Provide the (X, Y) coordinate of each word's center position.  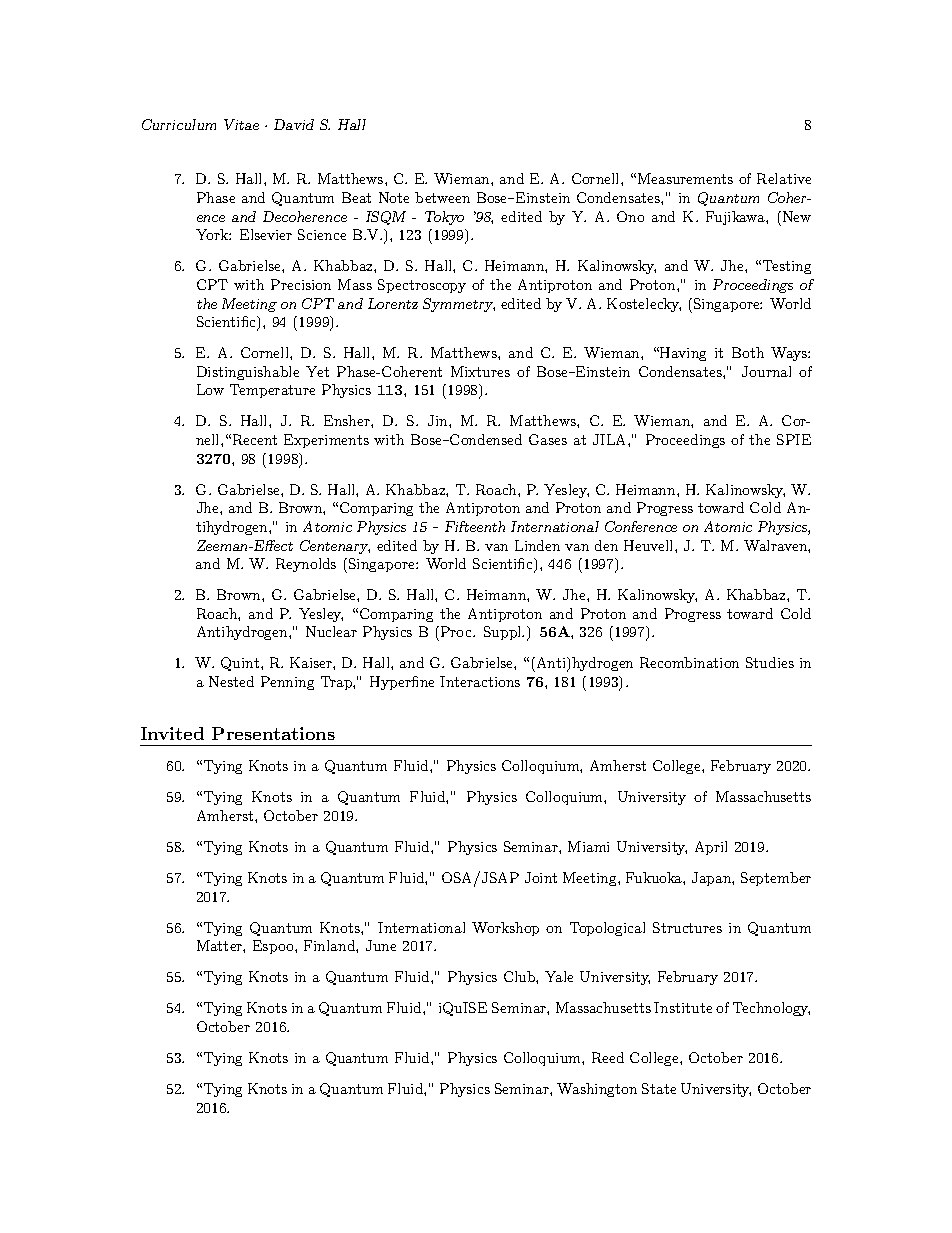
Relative (784, 178)
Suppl (504, 633)
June (381, 945)
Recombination (689, 662)
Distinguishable (248, 373)
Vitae (241, 124)
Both (748, 352)
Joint (541, 877)
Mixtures (480, 371)
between (442, 197)
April (711, 848)
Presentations (273, 733)
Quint (241, 664)
